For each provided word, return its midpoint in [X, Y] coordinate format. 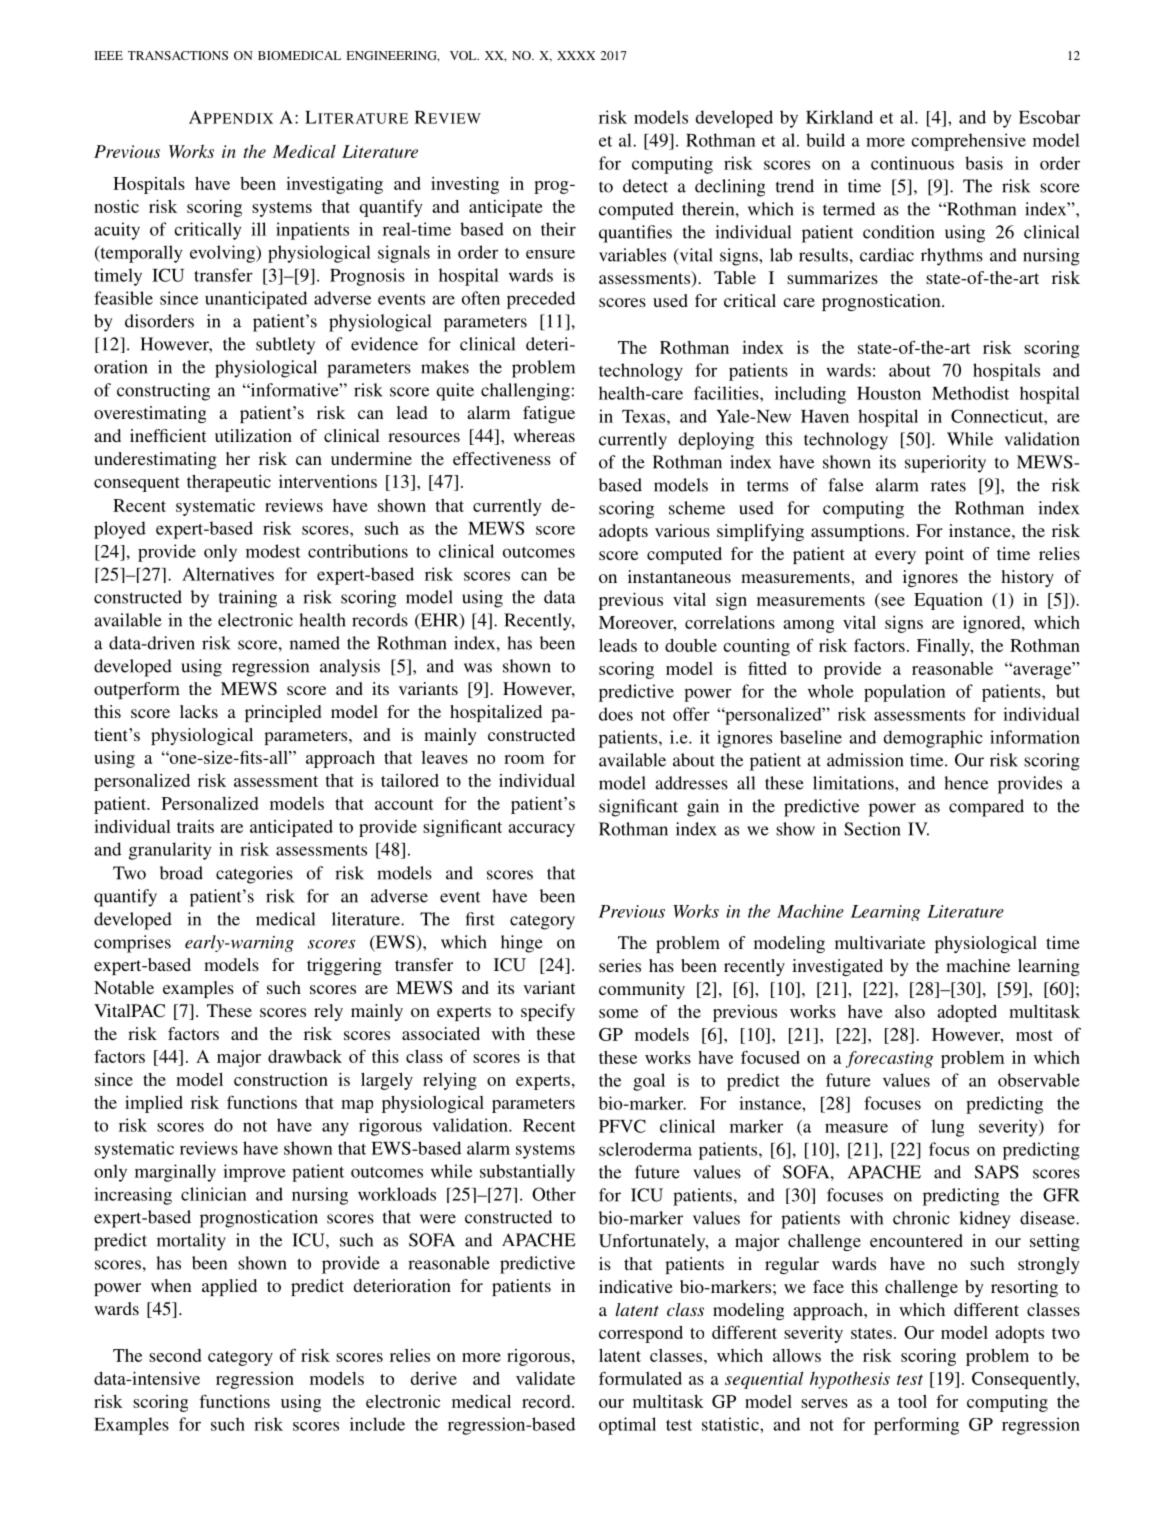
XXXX [576, 55]
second [175, 1355]
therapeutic [229, 483]
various [682, 530]
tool [912, 1401]
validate [545, 1378]
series [620, 965]
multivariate [880, 942]
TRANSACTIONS [178, 55]
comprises [132, 944]
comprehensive [968, 142]
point [944, 555]
